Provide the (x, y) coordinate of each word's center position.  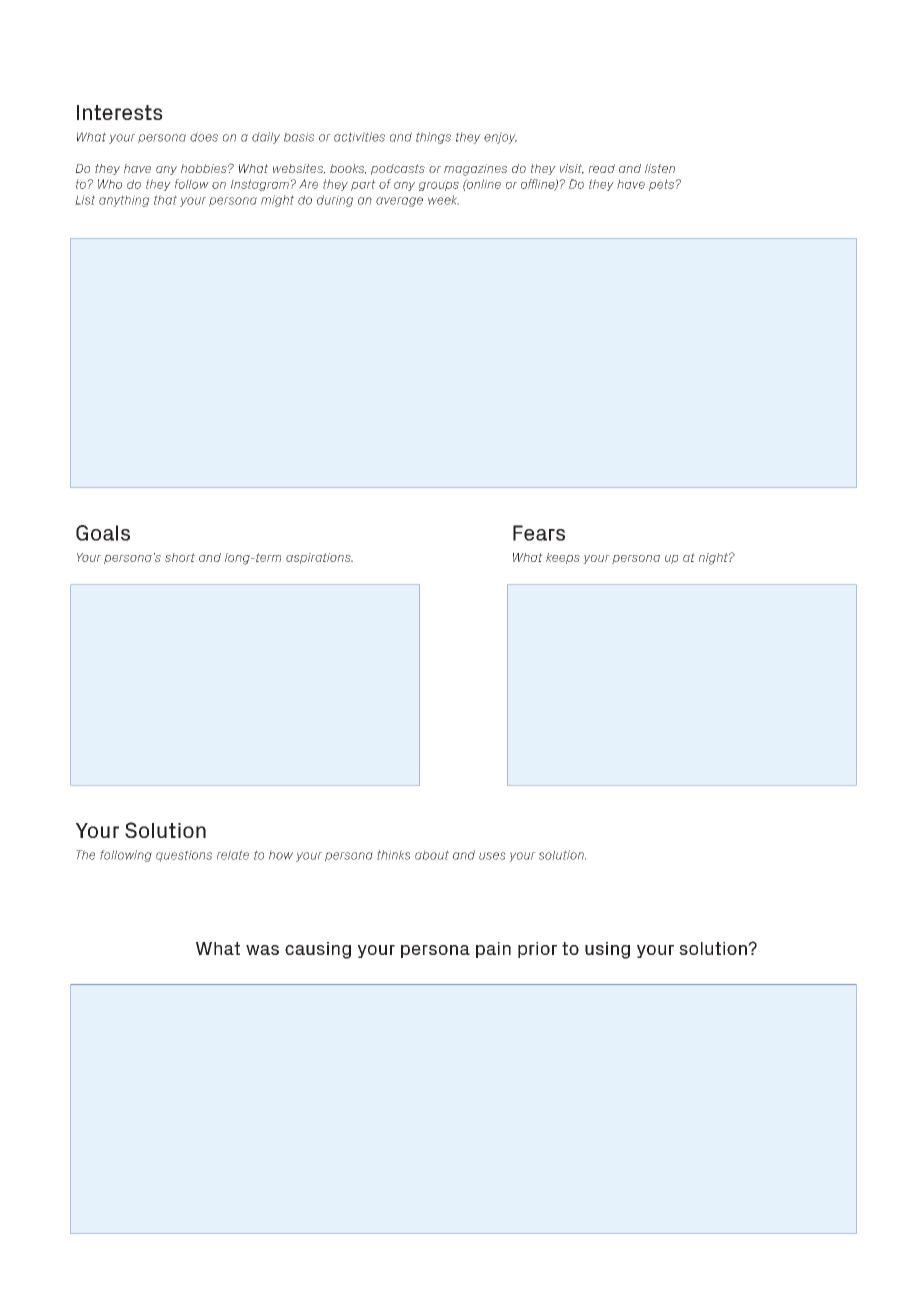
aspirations (319, 558)
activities (359, 137)
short (180, 557)
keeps (563, 558)
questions (184, 856)
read (601, 168)
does (204, 137)
